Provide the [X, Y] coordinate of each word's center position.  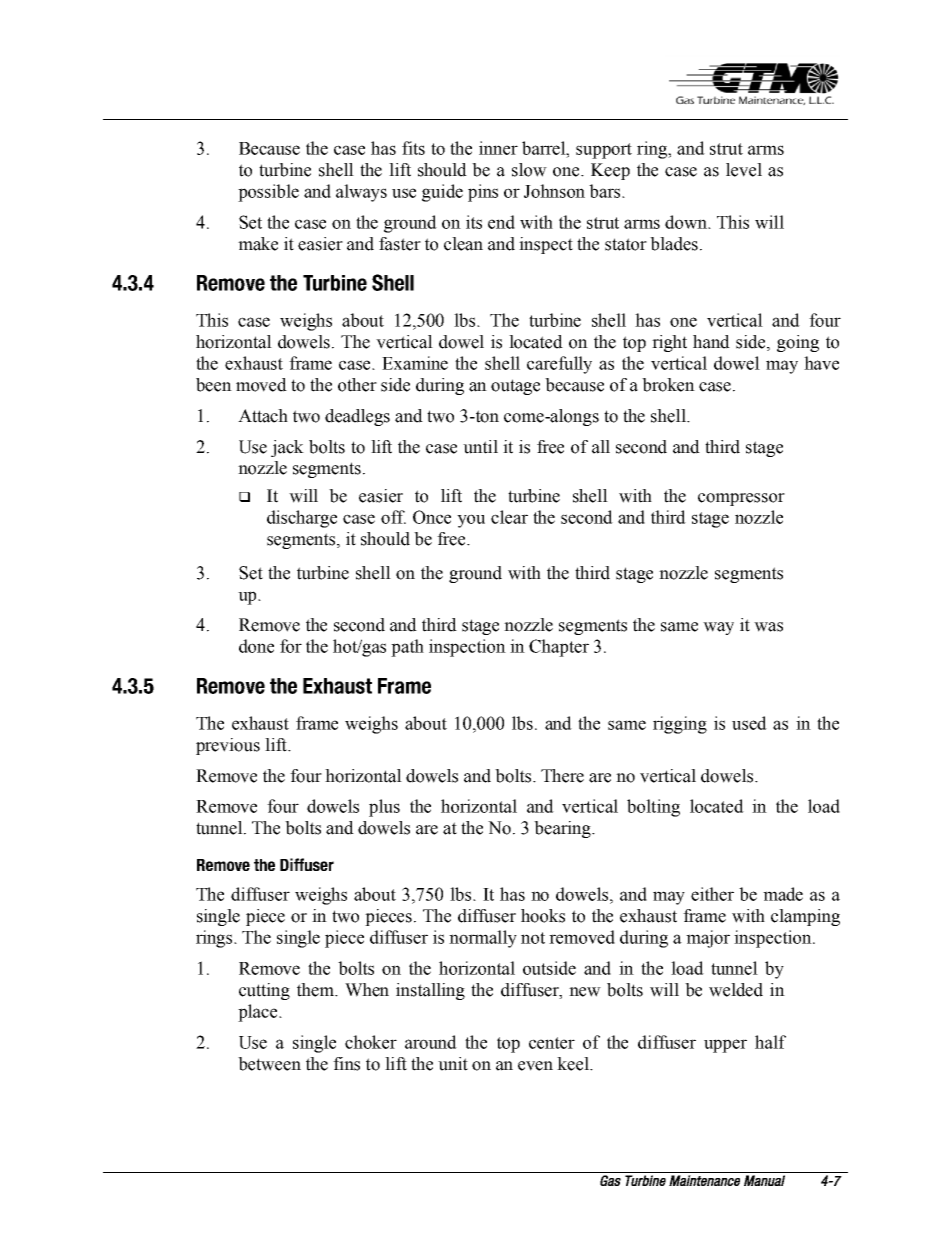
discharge [302, 519]
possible [268, 193]
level [744, 170]
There [562, 776]
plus [384, 808]
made [783, 894]
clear [509, 517]
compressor [741, 499]
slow [529, 170]
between [269, 1064]
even [535, 1066]
